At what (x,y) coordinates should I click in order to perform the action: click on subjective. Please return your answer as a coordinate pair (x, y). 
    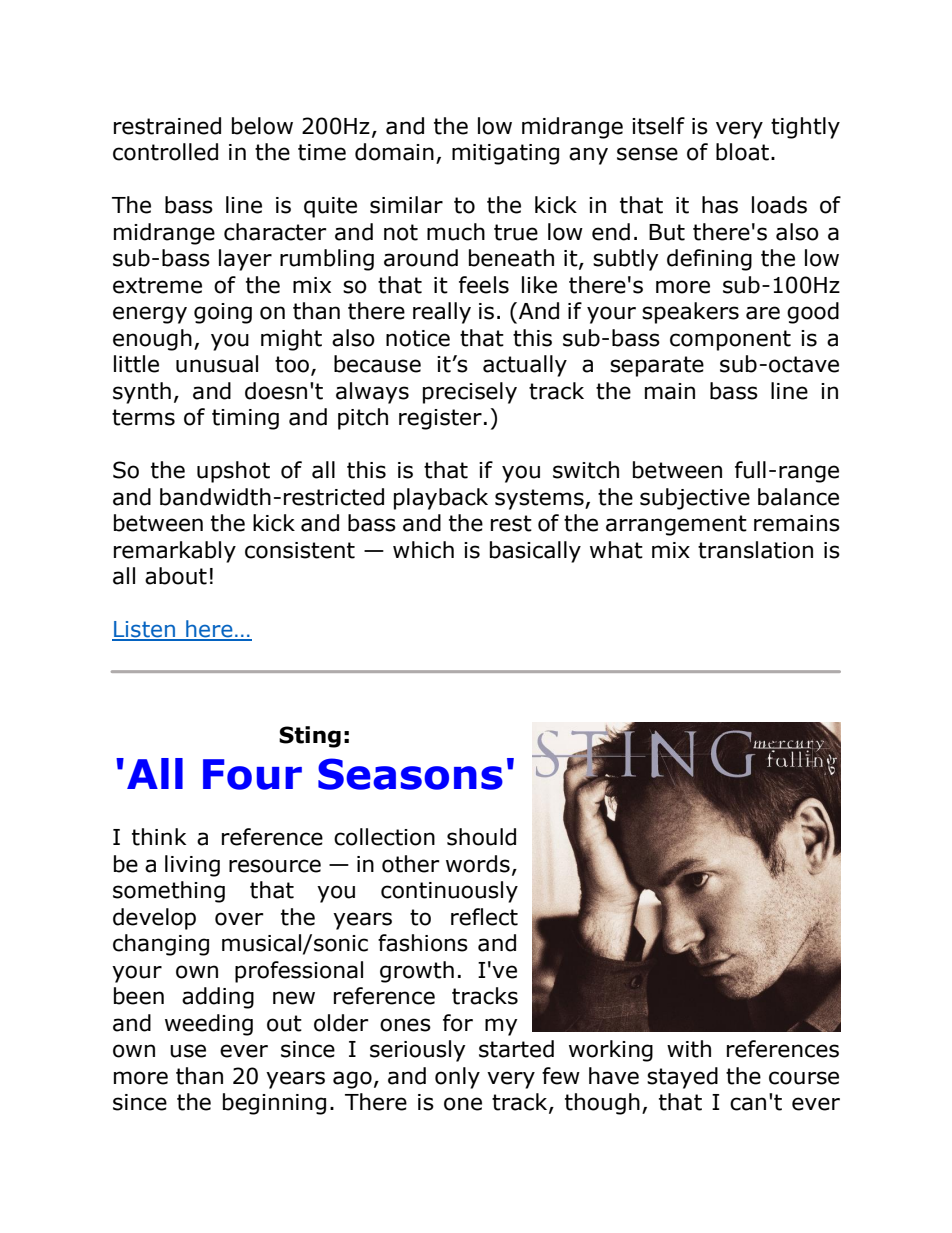
    Looking at the image, I should click on (695, 499).
